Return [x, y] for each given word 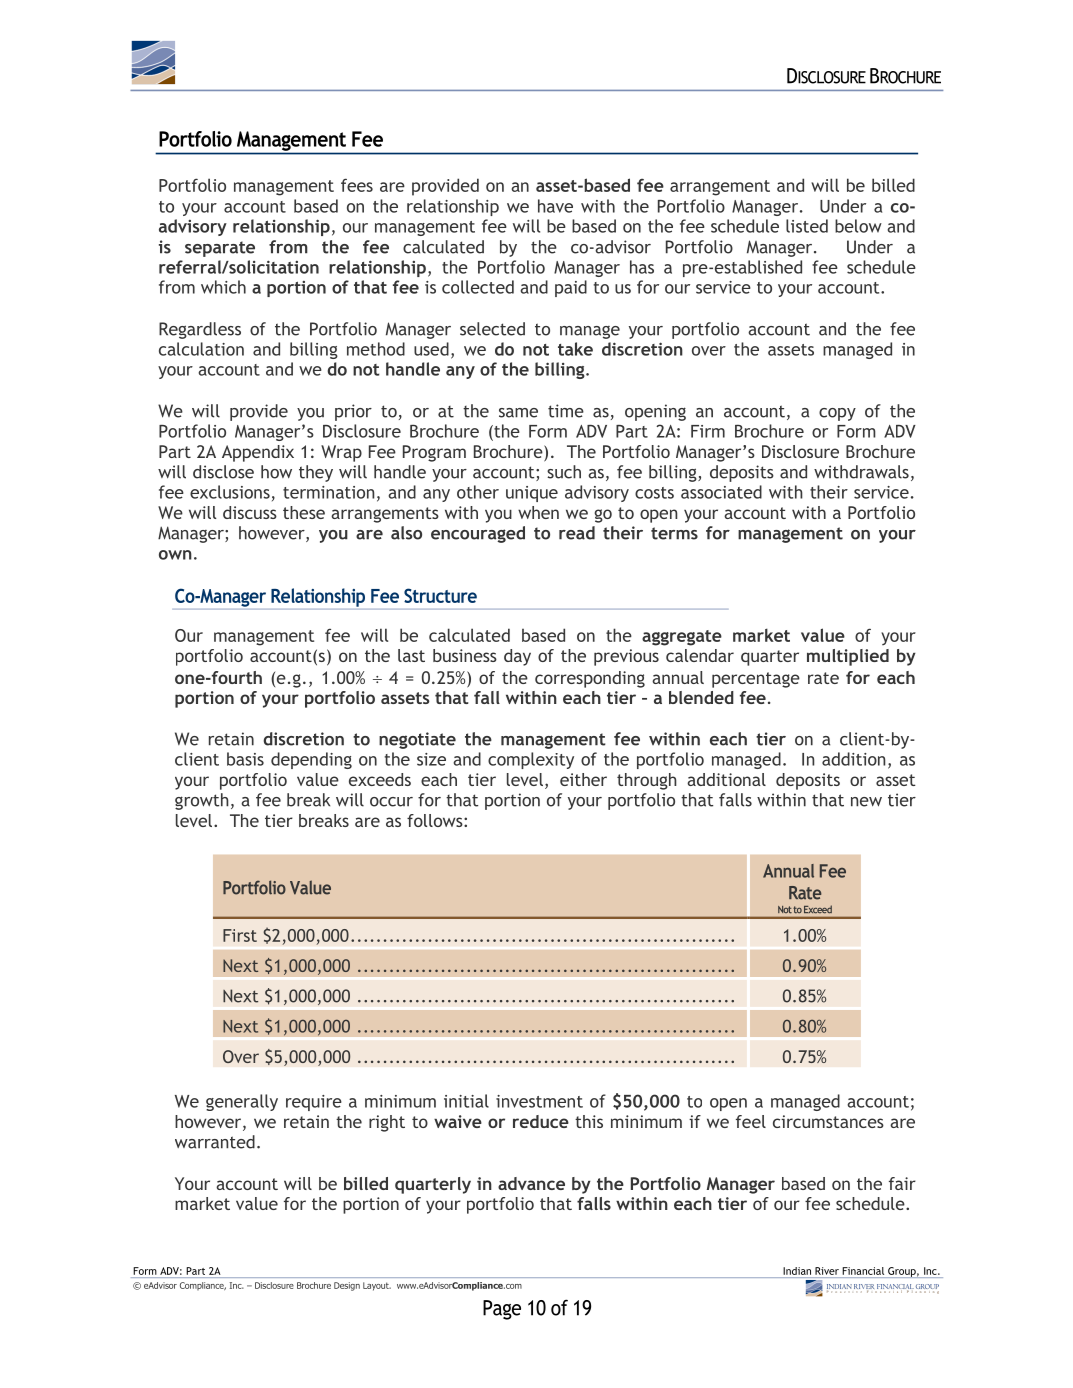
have [555, 206]
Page [502, 1310]
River [827, 1271]
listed [807, 226]
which [223, 287]
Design [347, 1286]
